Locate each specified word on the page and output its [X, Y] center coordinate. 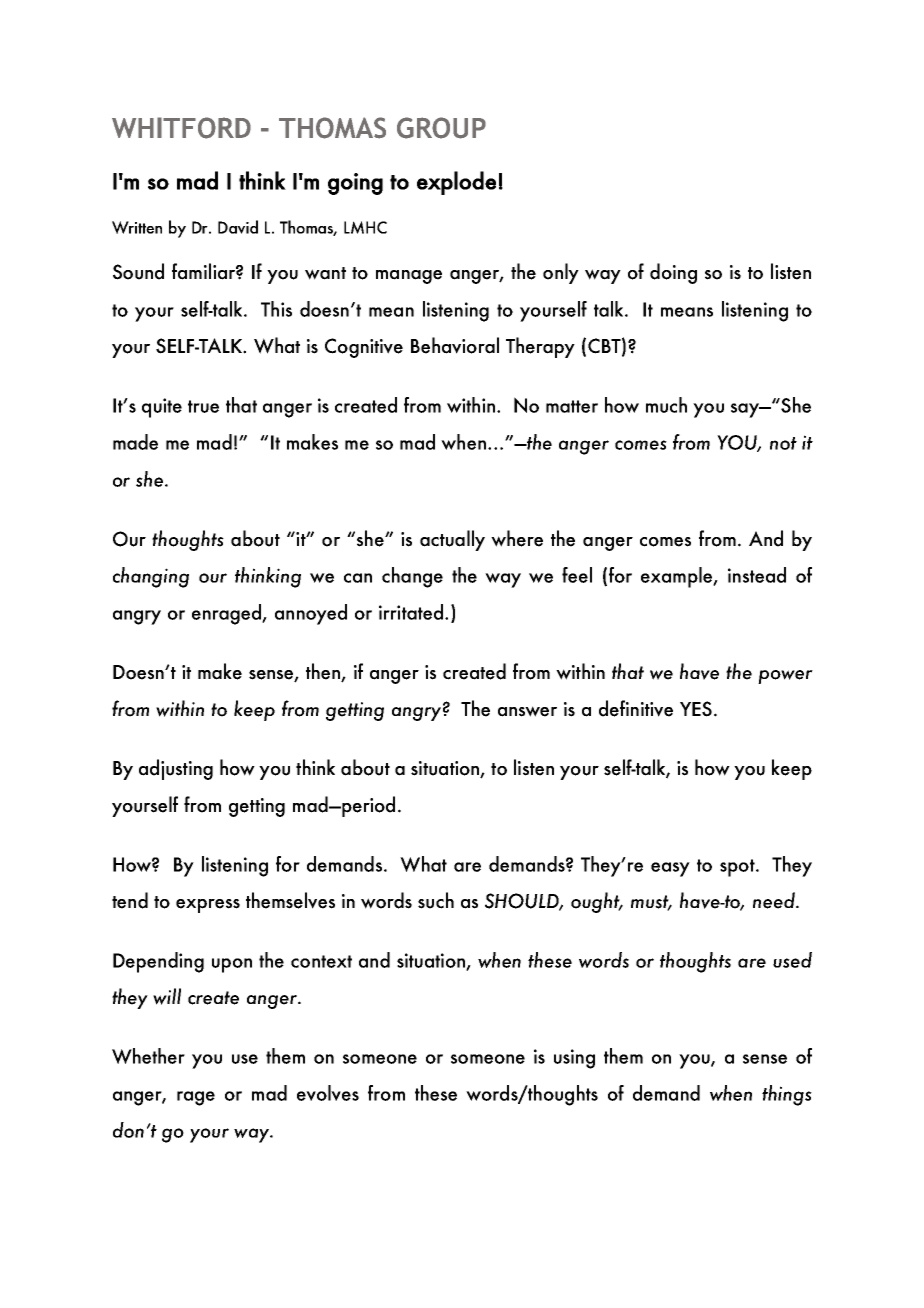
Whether [148, 1056]
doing [673, 273]
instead [757, 575]
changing [151, 577]
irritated [411, 612]
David [238, 227]
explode [456, 183]
